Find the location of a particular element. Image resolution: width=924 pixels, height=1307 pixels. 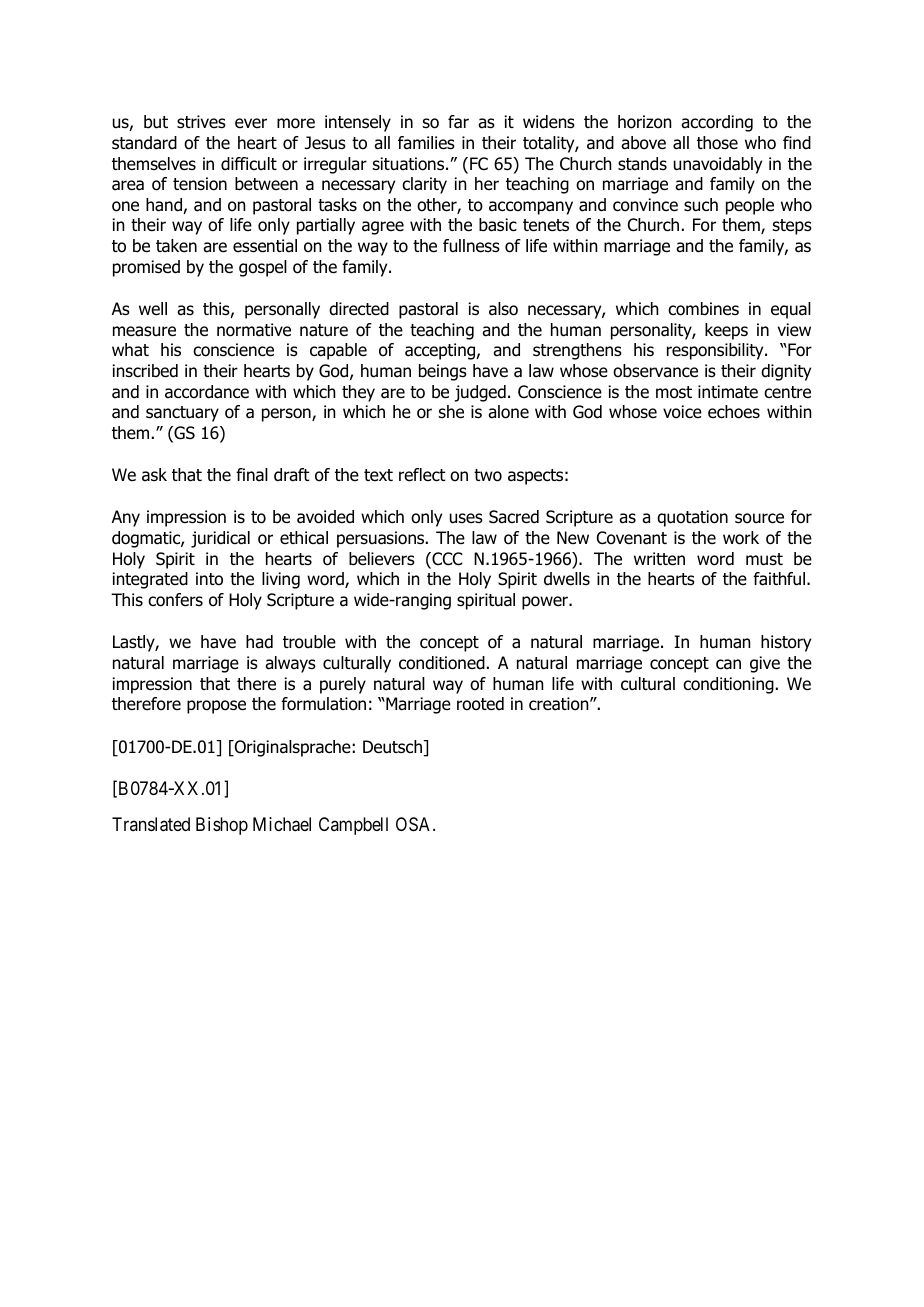

responsibility is located at coordinates (716, 351).
